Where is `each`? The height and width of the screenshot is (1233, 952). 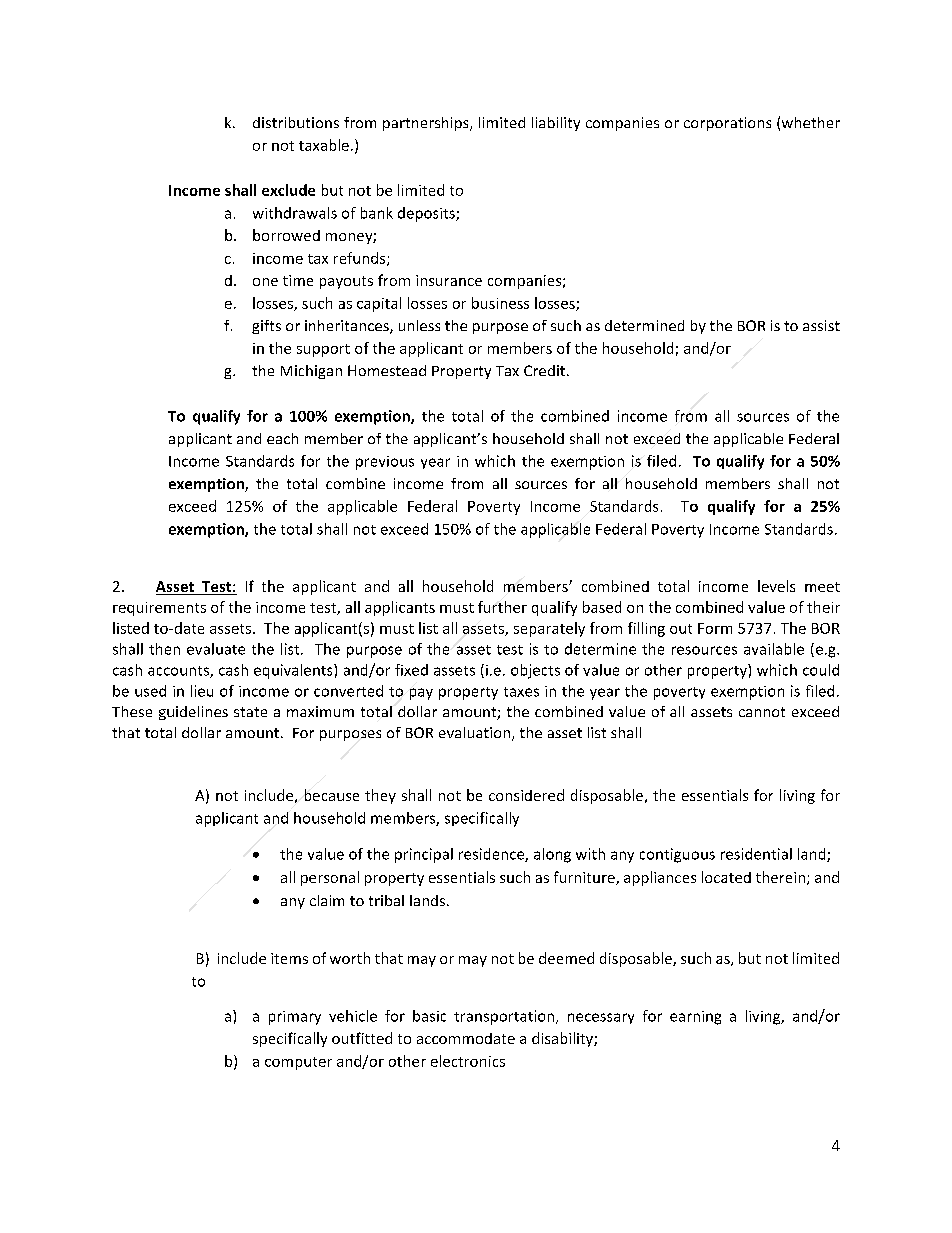 each is located at coordinates (282, 438).
